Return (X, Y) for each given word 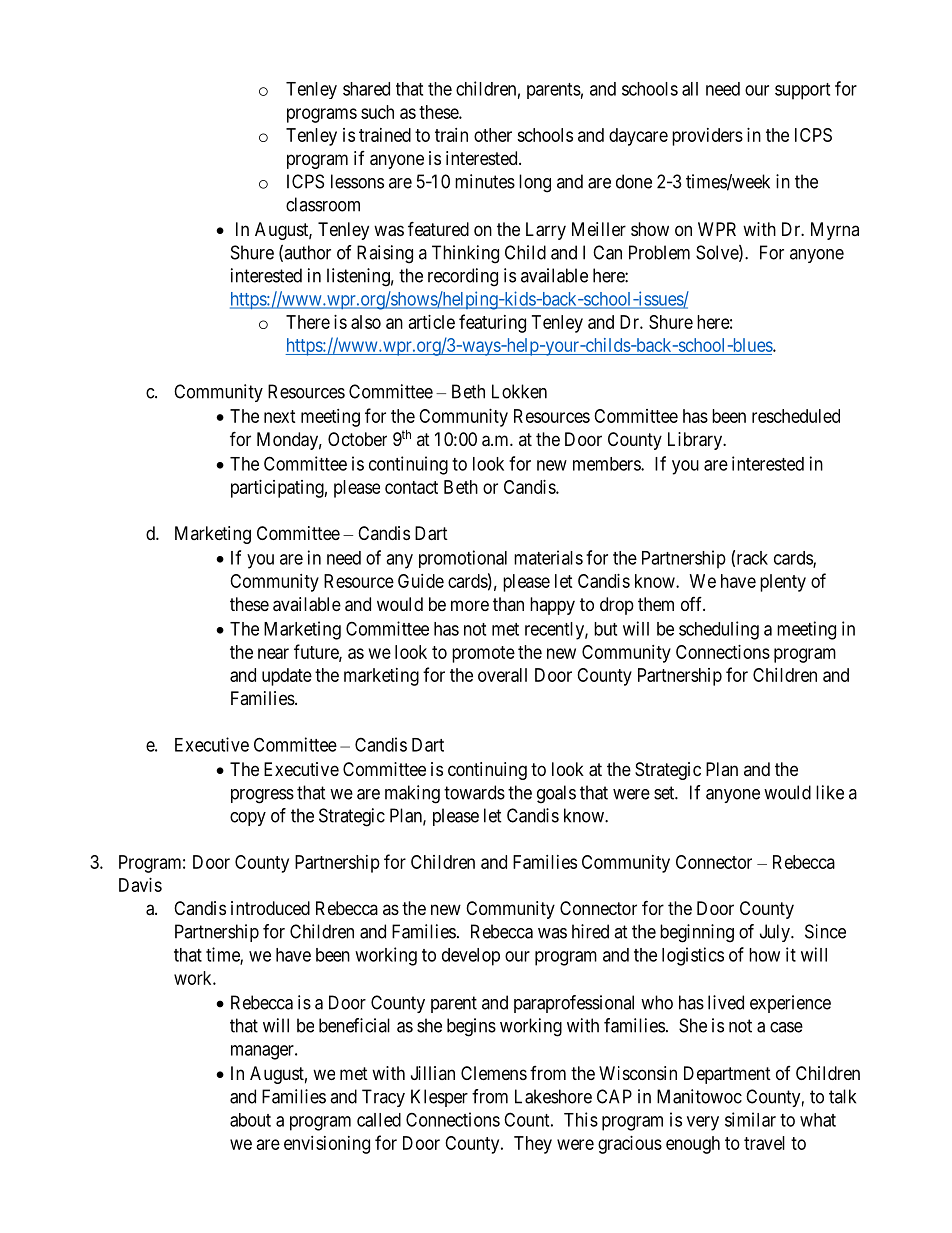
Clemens (494, 1073)
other (493, 135)
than (508, 604)
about (250, 1120)
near (273, 653)
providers (707, 137)
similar (750, 1119)
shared (366, 89)
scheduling (719, 630)
